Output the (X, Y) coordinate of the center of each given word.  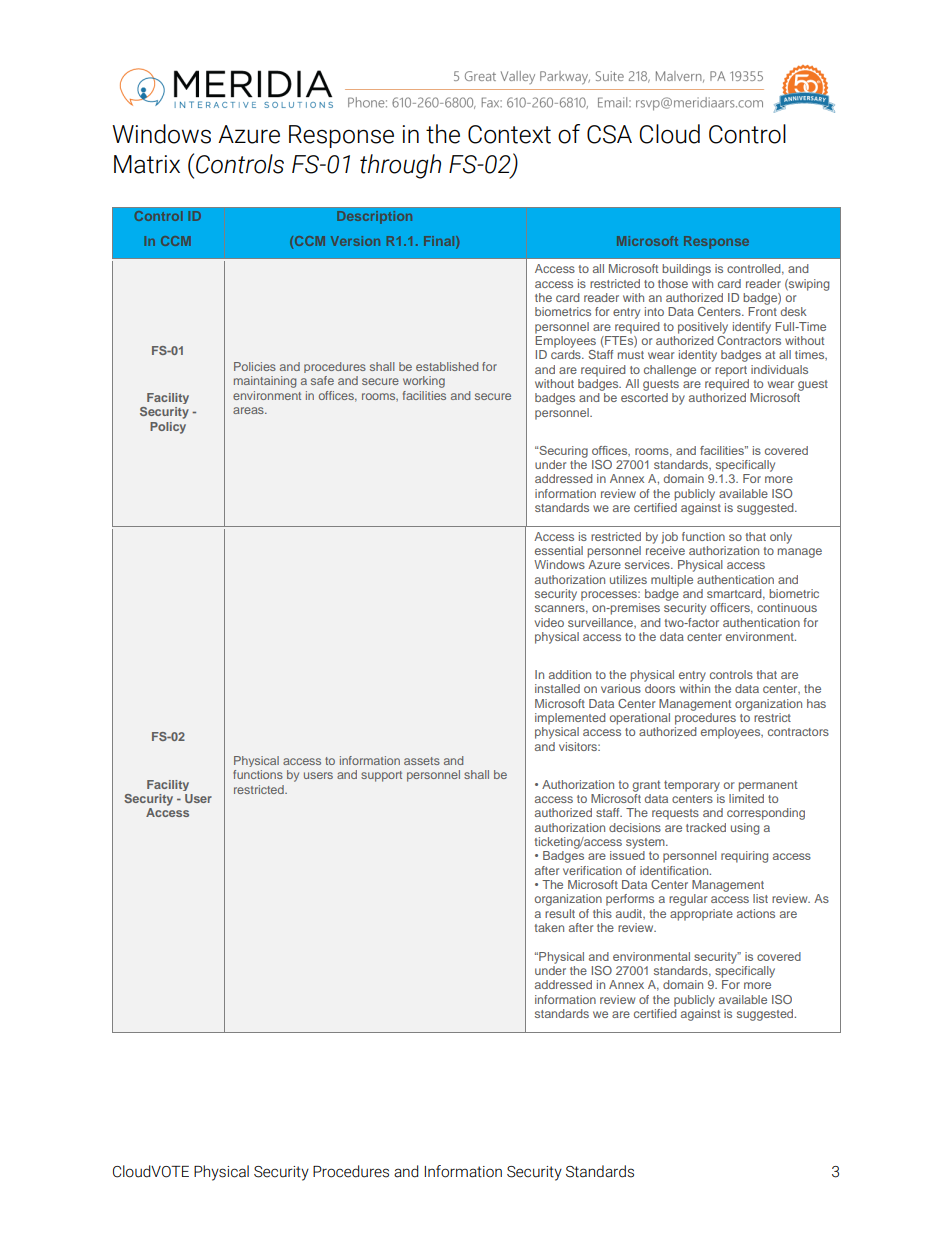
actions (756, 913)
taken (549, 927)
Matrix (147, 164)
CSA (609, 134)
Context (509, 134)
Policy (168, 428)
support (381, 776)
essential (559, 550)
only (781, 538)
